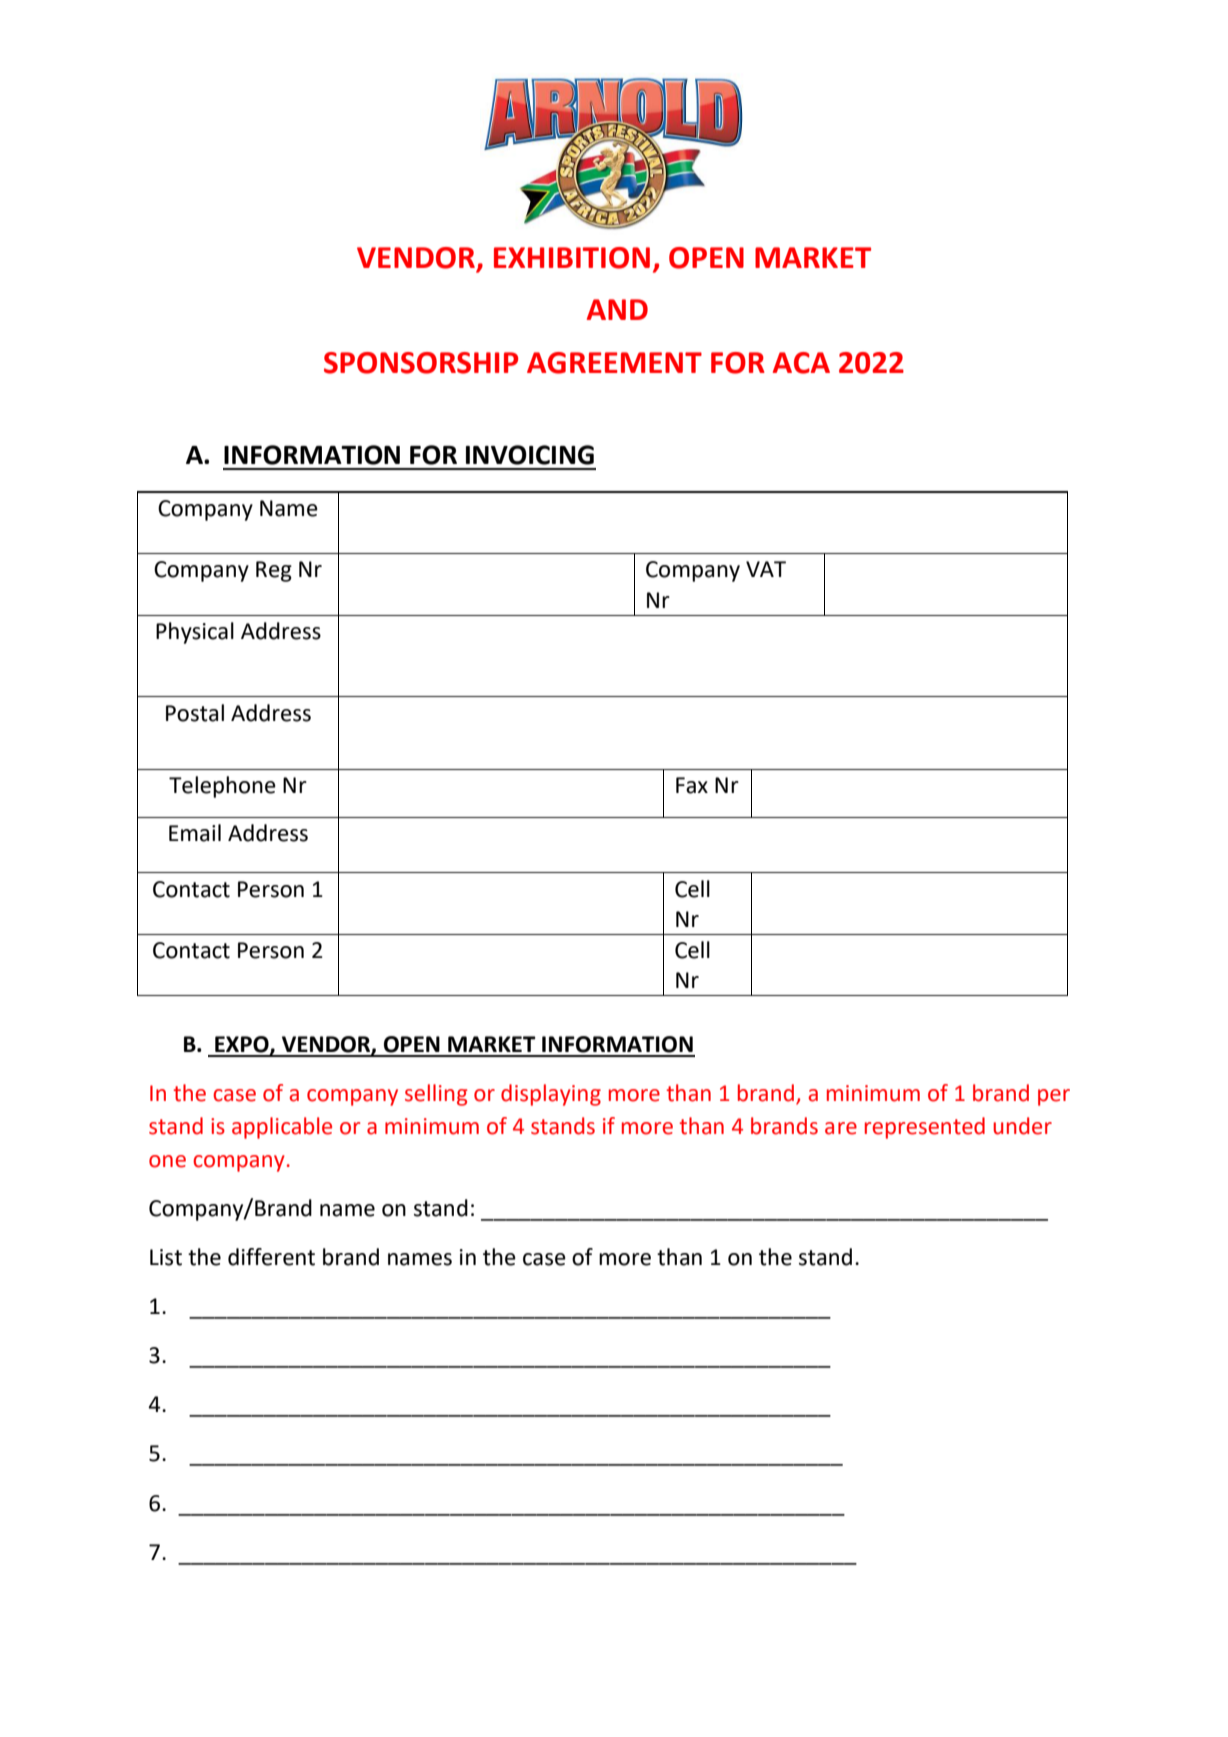  What do you see at coordinates (436, 1095) in the screenshot?
I see `selling` at bounding box center [436, 1095].
